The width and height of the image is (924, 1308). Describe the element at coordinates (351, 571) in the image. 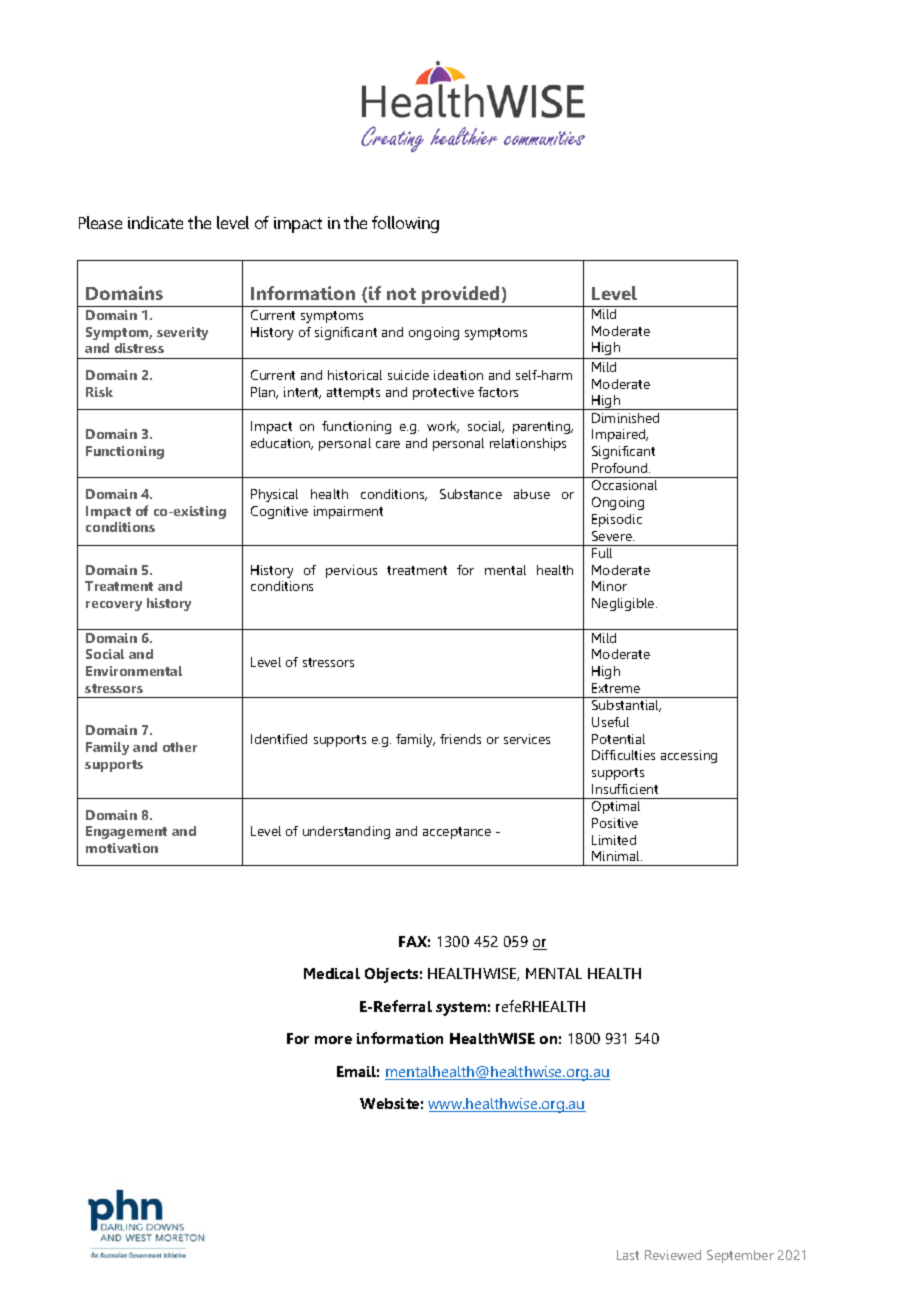

I see `pervious` at that location.
